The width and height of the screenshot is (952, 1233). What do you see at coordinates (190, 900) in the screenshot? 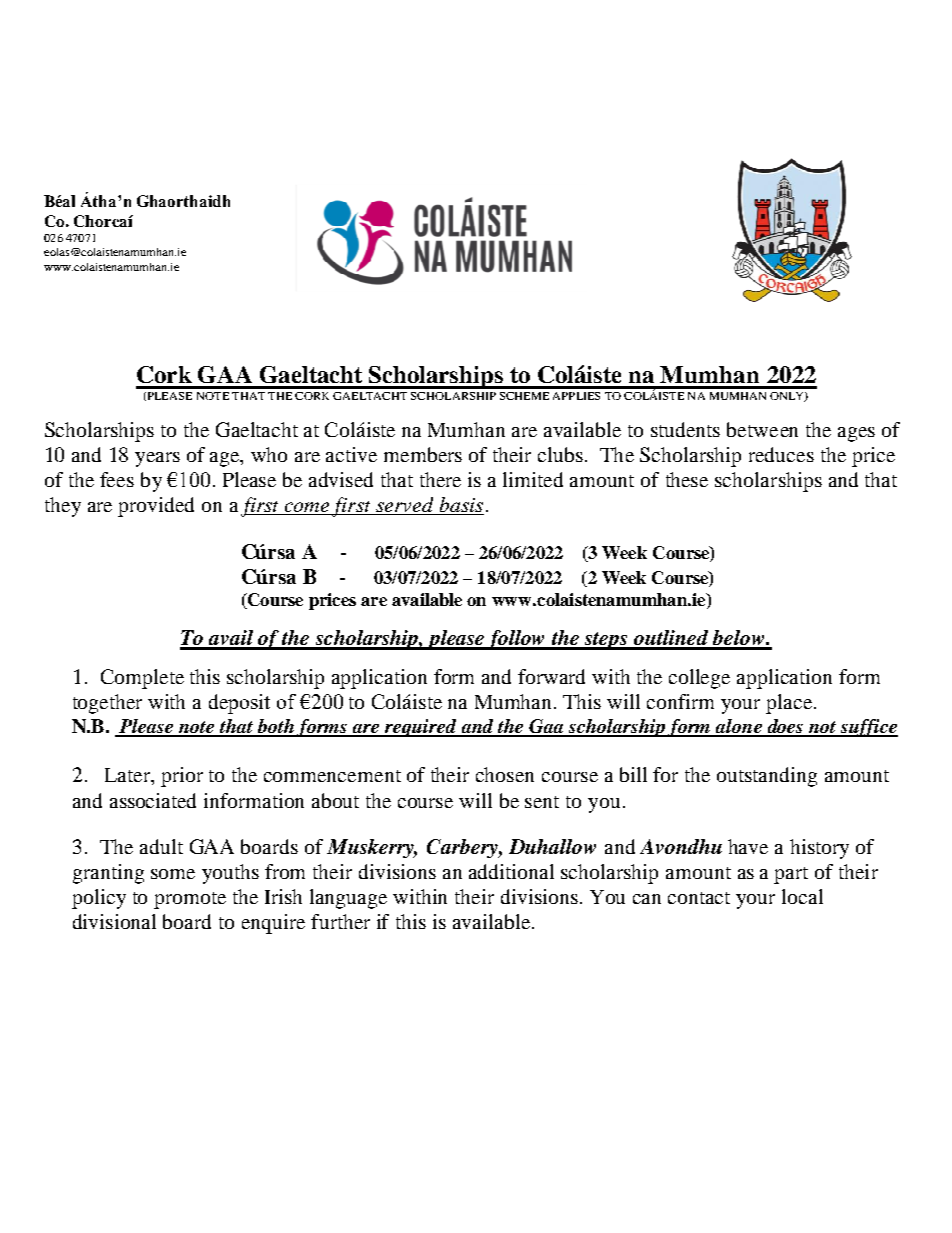
I see `promote` at bounding box center [190, 900].
